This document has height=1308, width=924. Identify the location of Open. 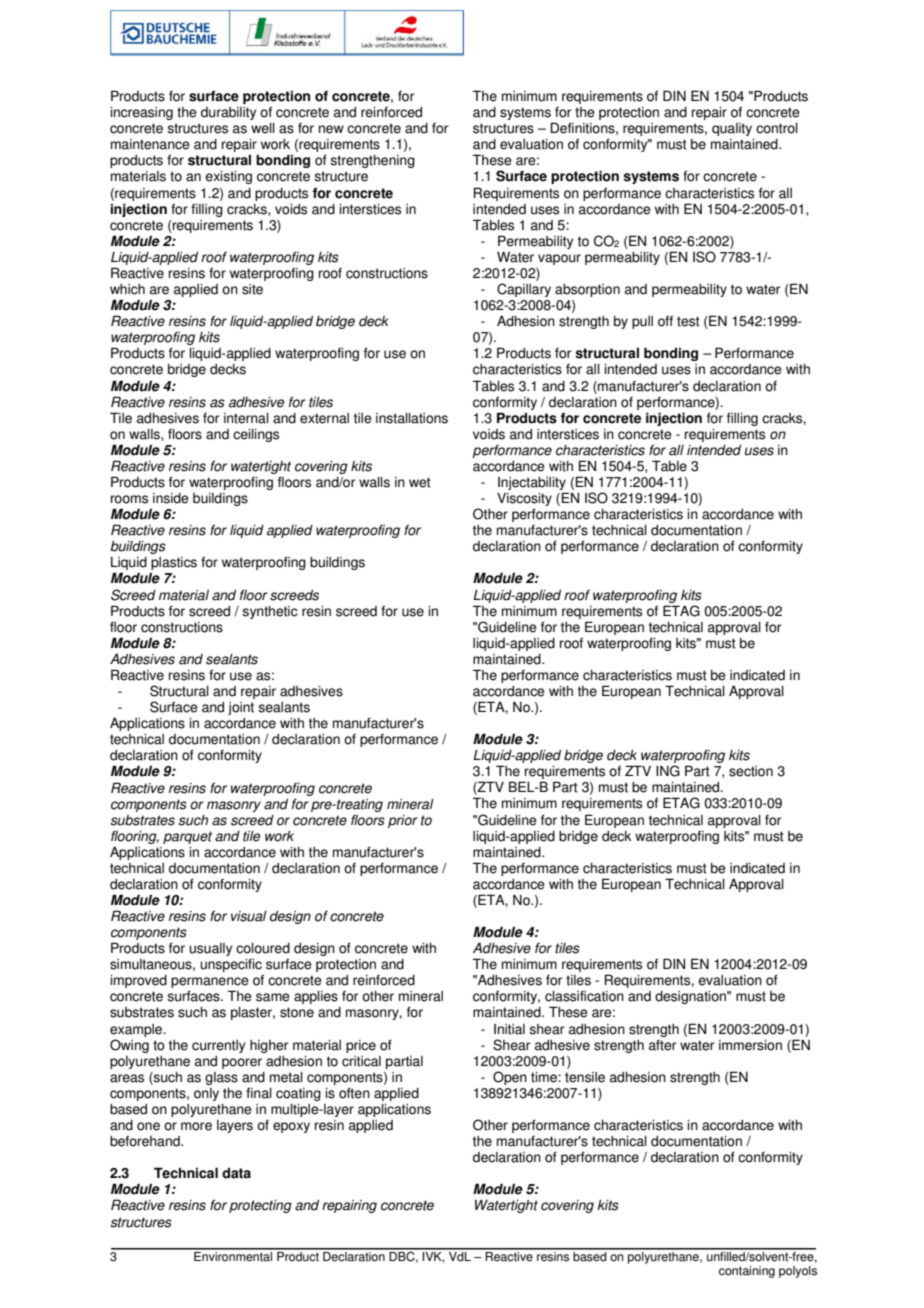
(510, 1078).
